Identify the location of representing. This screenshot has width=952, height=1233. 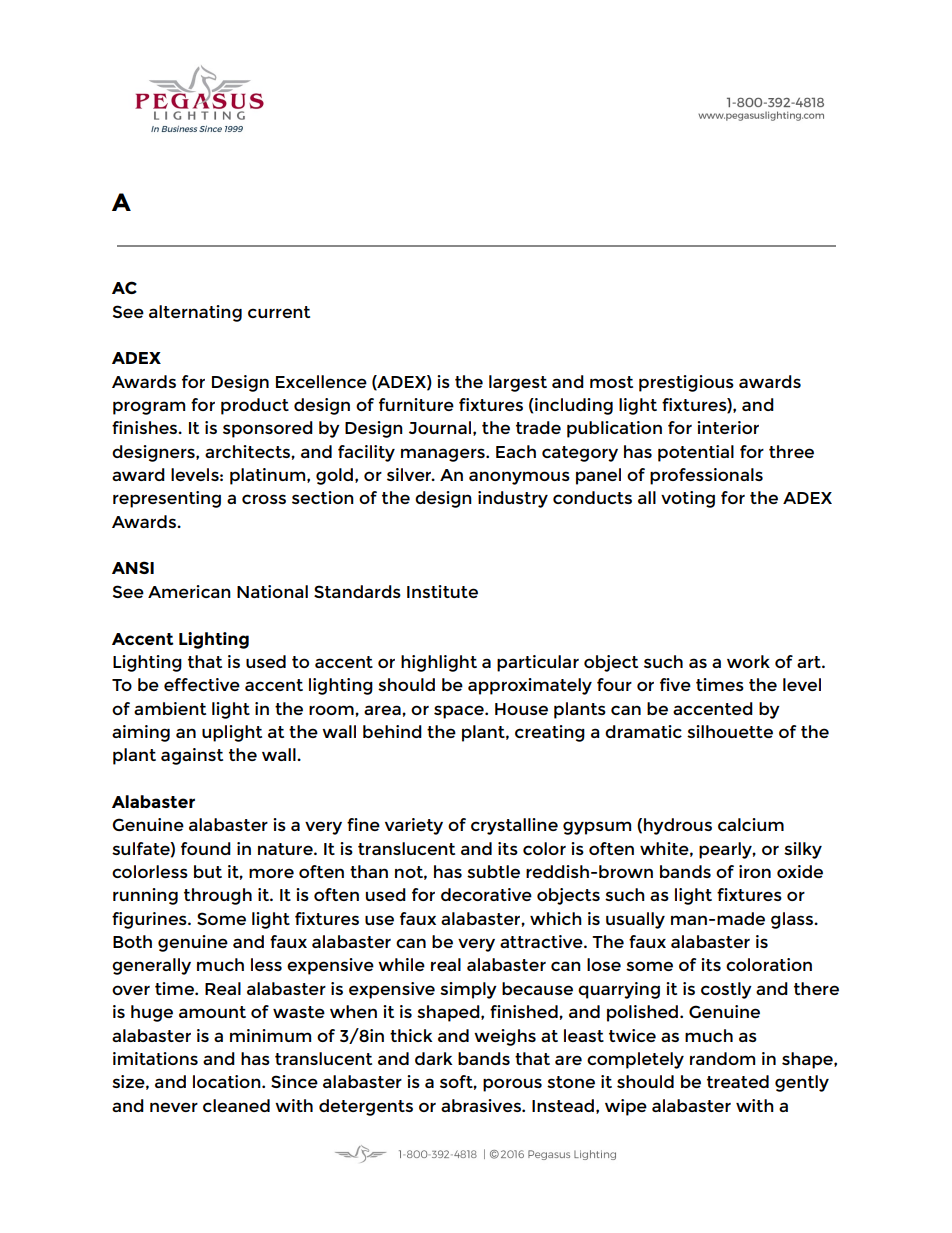
(167, 499).
